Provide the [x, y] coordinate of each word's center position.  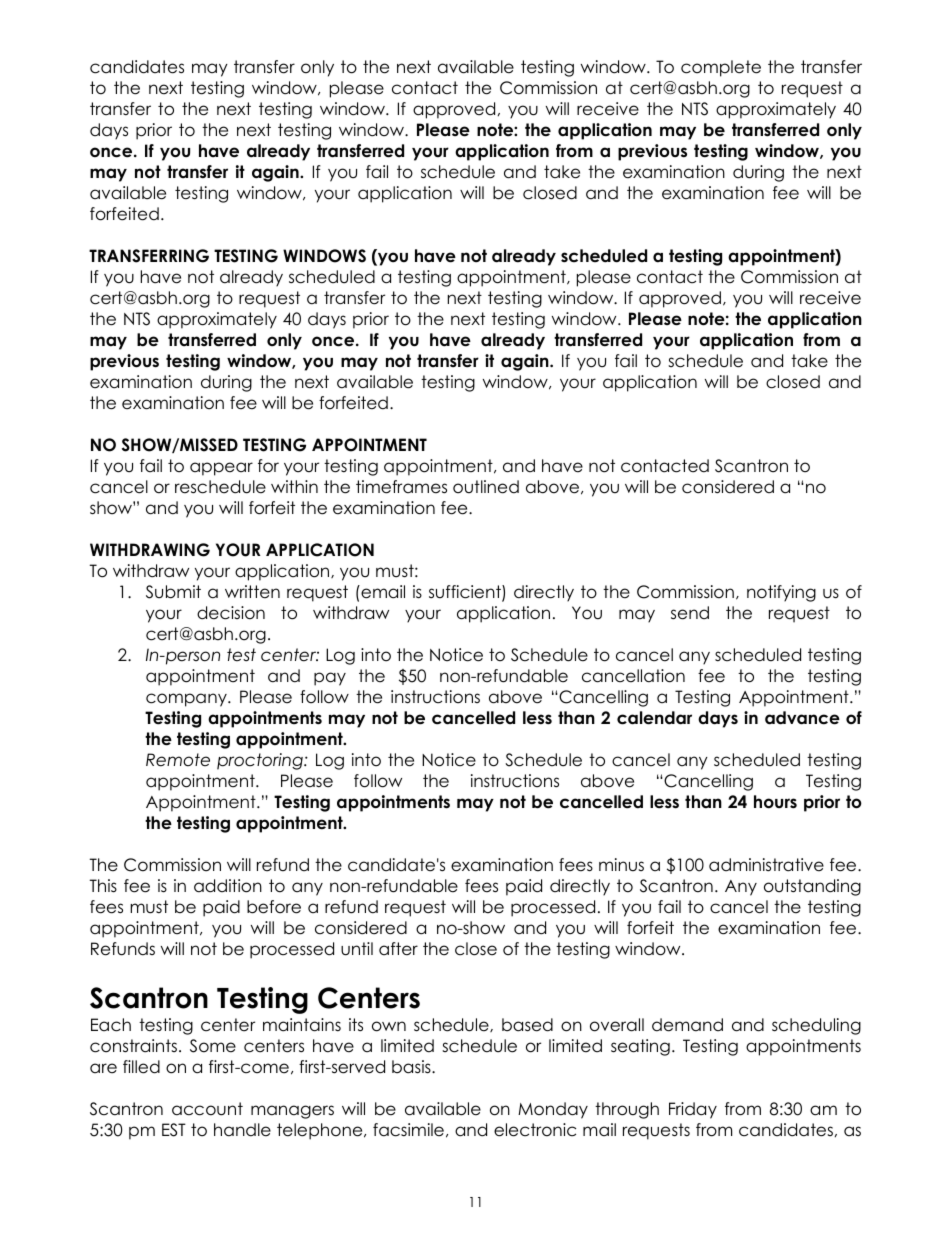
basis [412, 1067]
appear [221, 469]
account [207, 1109]
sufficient [466, 593]
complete [721, 68]
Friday [693, 1110]
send [690, 613]
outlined [486, 487]
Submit [173, 592]
